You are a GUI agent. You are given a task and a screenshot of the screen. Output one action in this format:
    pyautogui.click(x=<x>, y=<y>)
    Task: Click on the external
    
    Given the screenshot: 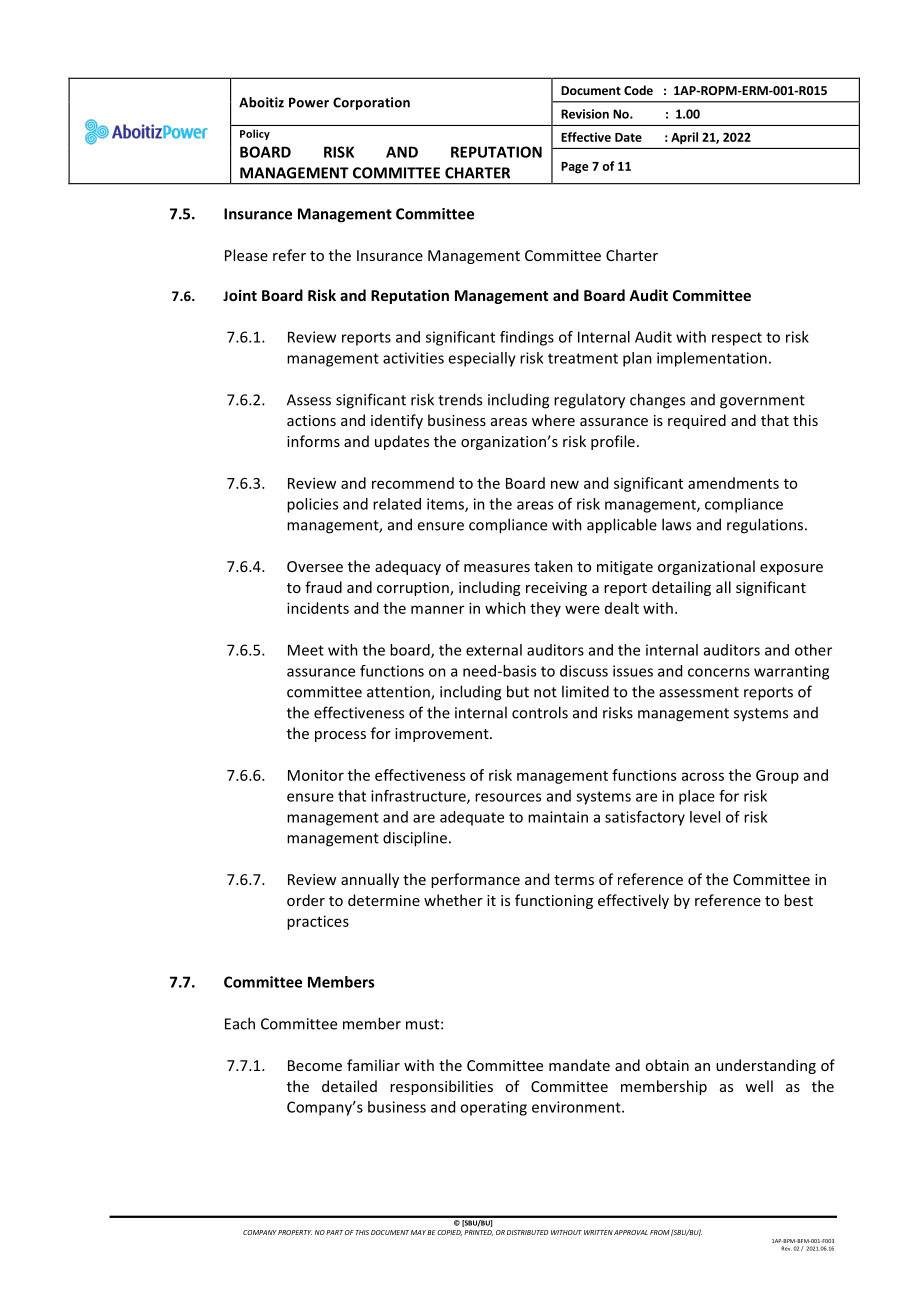 What is the action you would take?
    pyautogui.click(x=494, y=650)
